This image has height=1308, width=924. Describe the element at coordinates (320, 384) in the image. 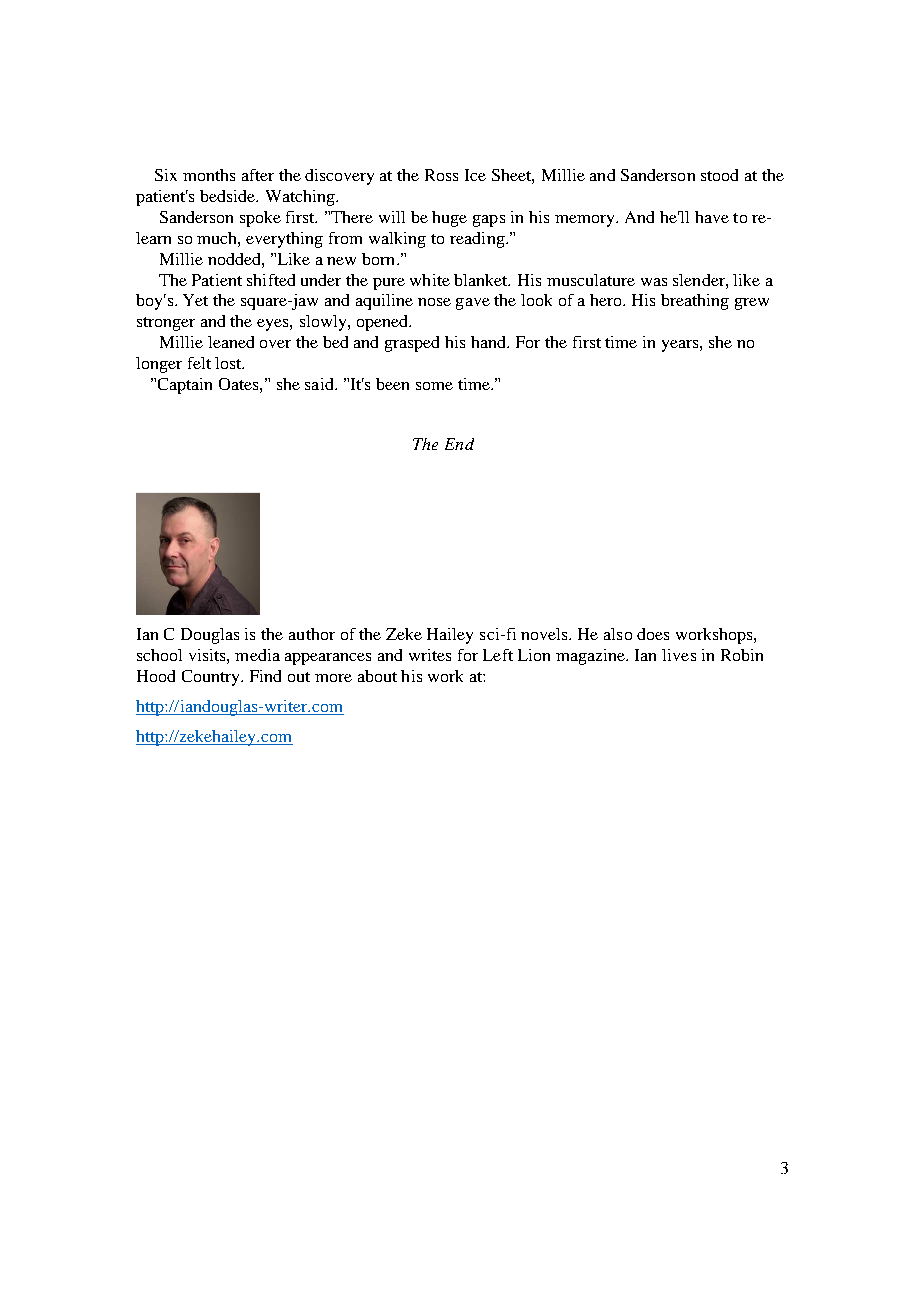

I see `said` at that location.
